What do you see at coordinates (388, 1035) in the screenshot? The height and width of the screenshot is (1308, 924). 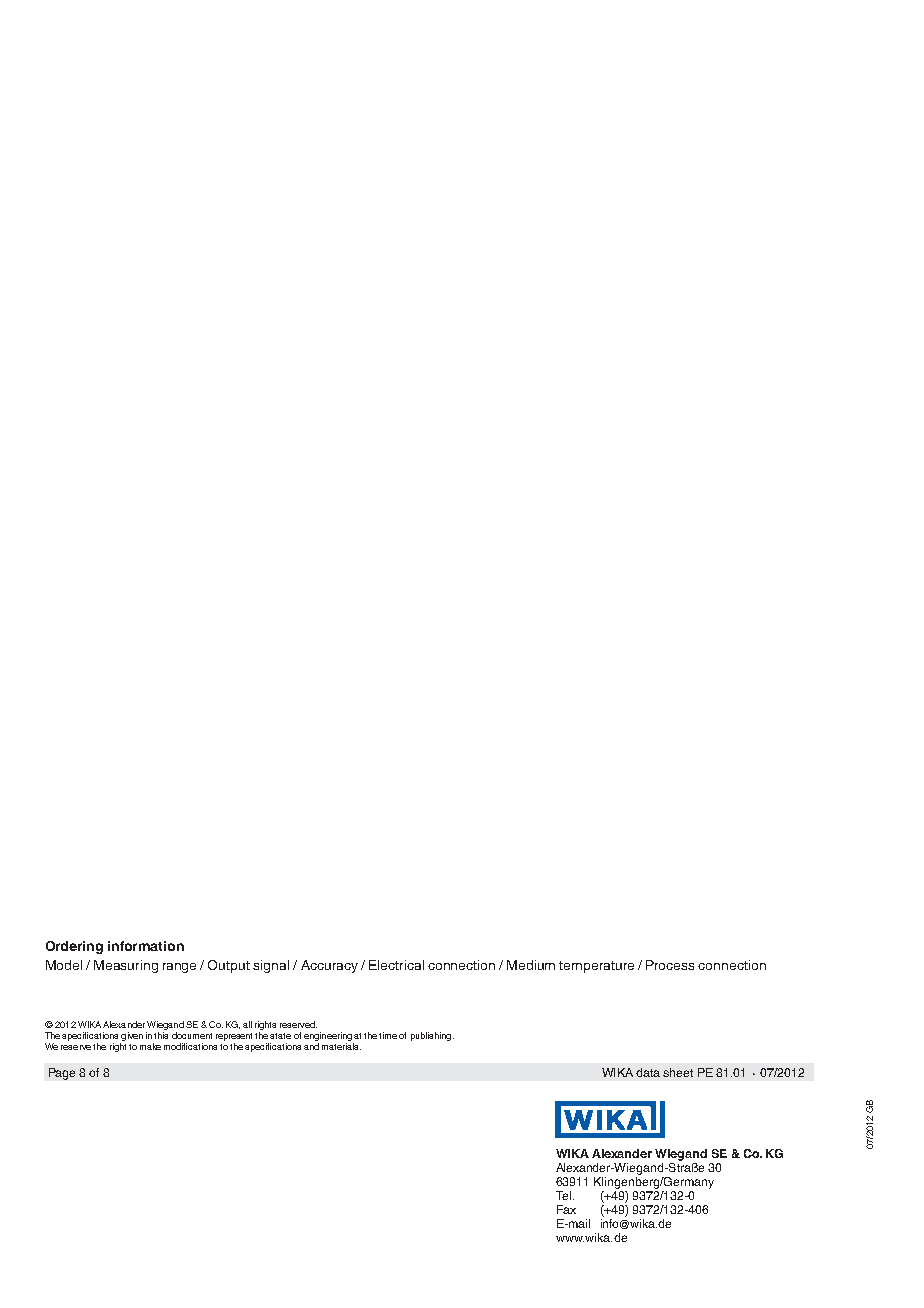 I see `time` at bounding box center [388, 1035].
